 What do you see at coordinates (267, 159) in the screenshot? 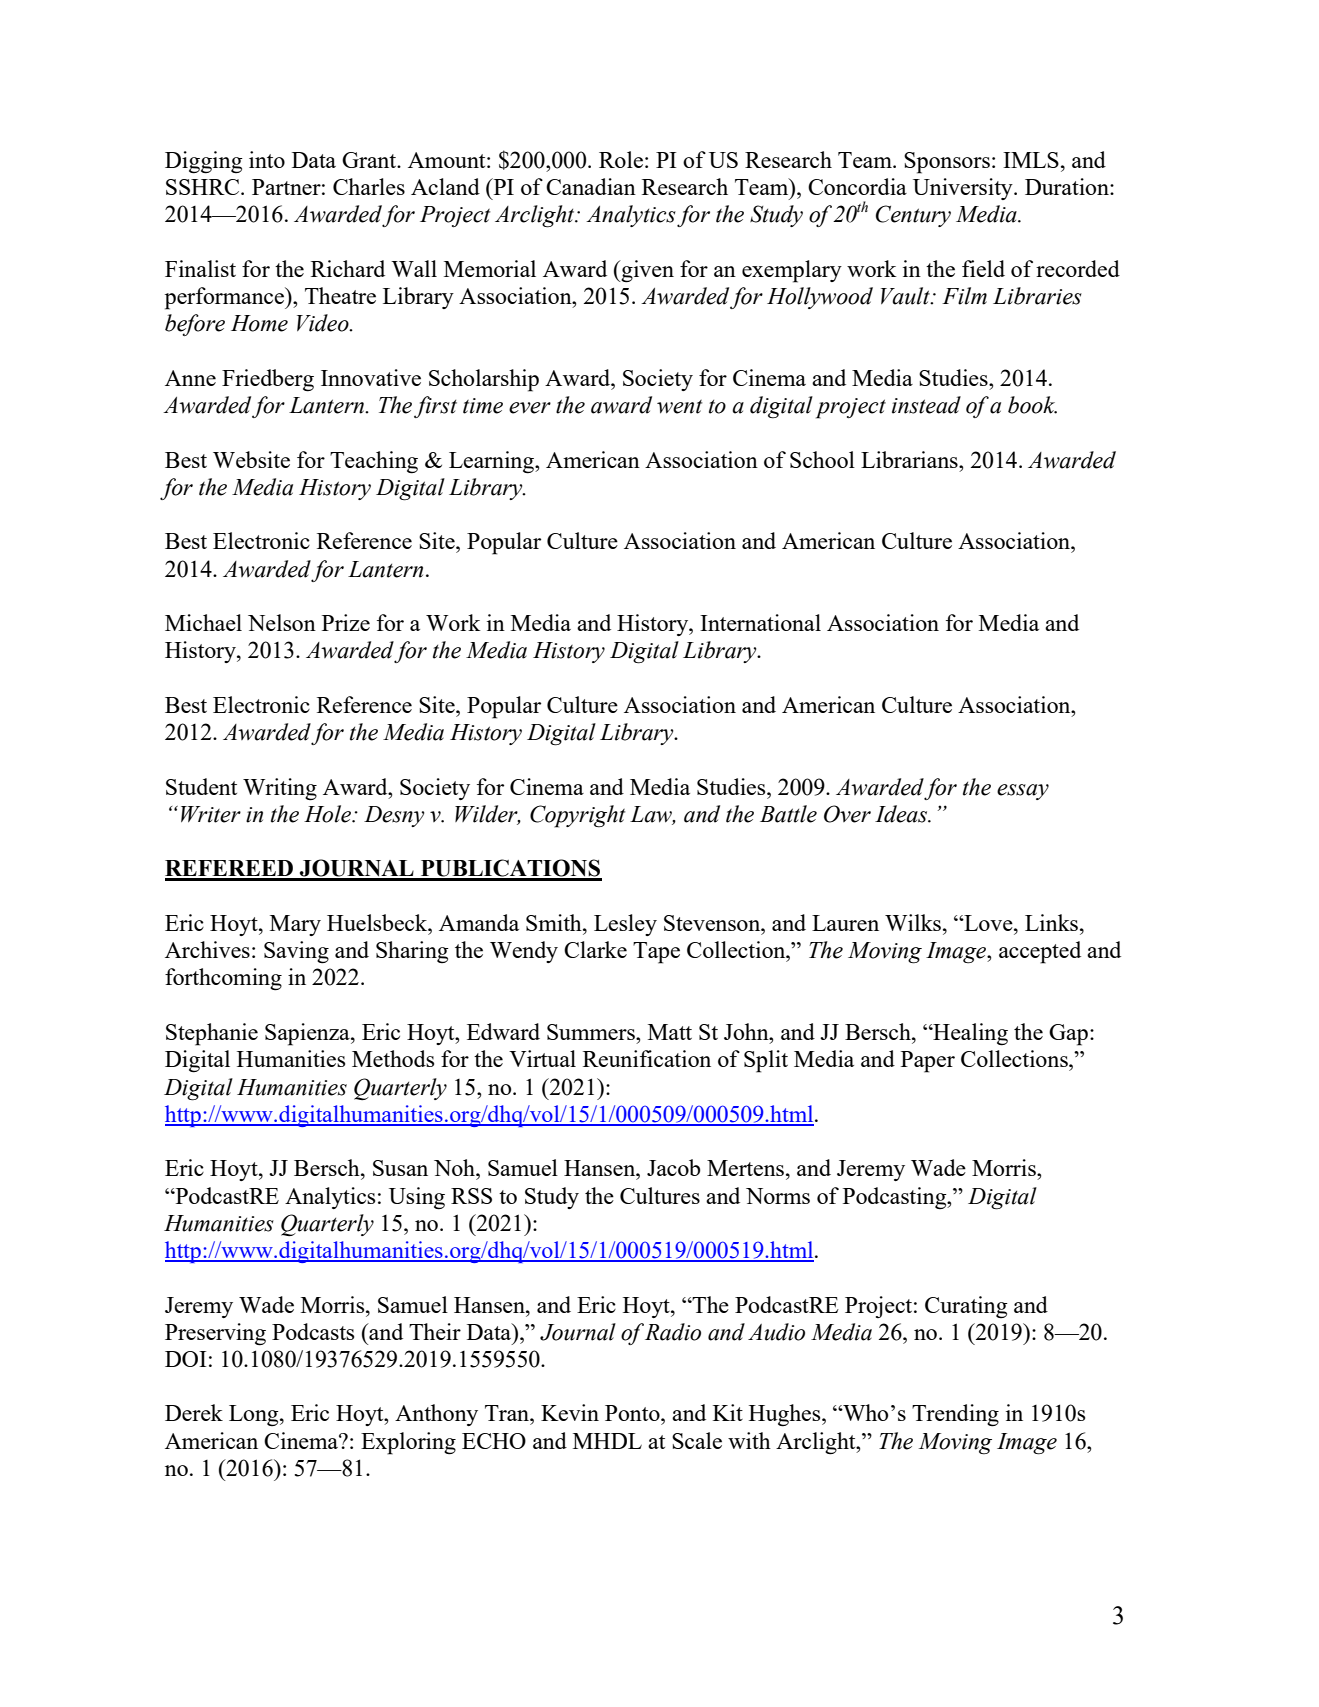
I see `into` at bounding box center [267, 159].
